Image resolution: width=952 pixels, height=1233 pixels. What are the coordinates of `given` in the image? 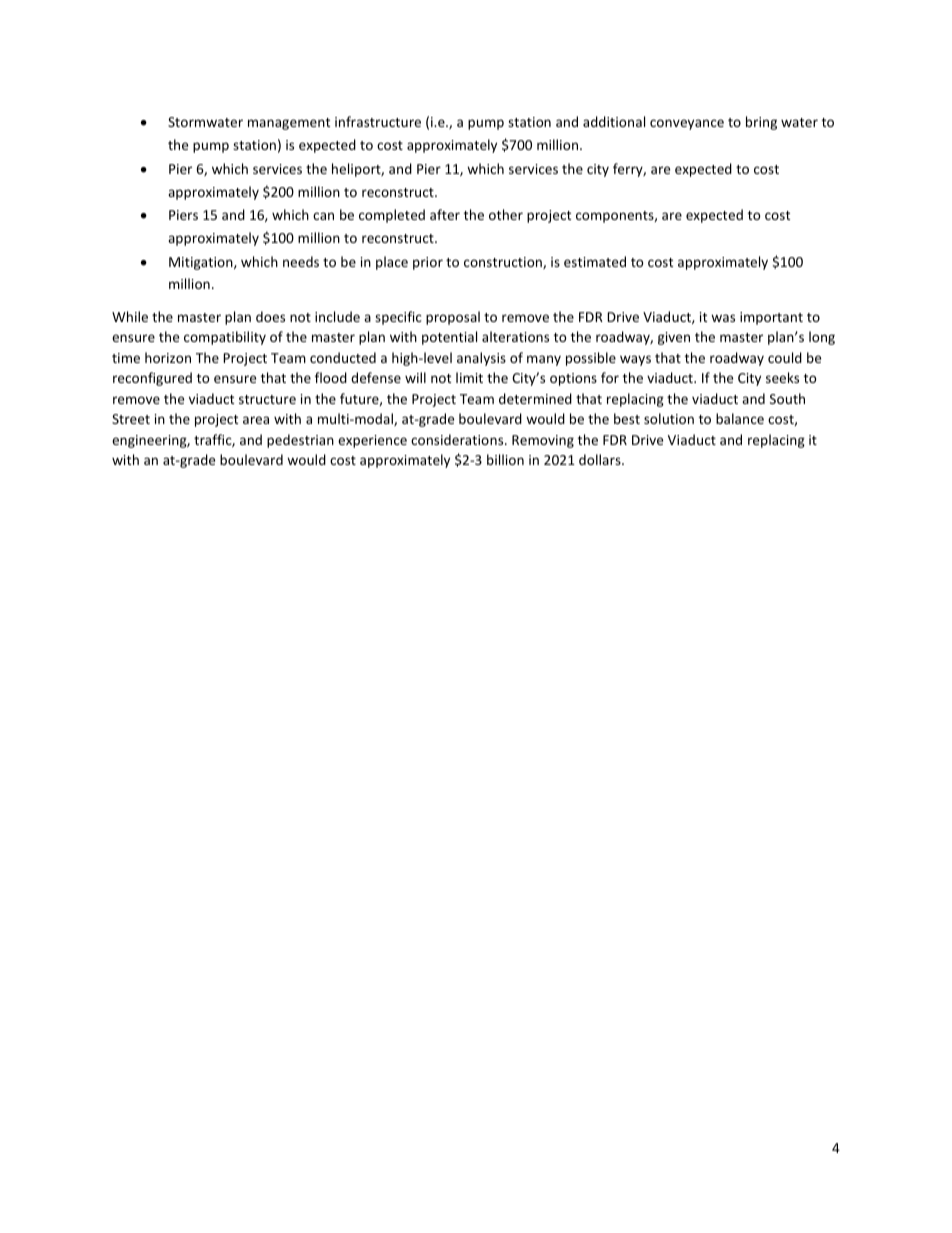 It's located at (674, 338).
